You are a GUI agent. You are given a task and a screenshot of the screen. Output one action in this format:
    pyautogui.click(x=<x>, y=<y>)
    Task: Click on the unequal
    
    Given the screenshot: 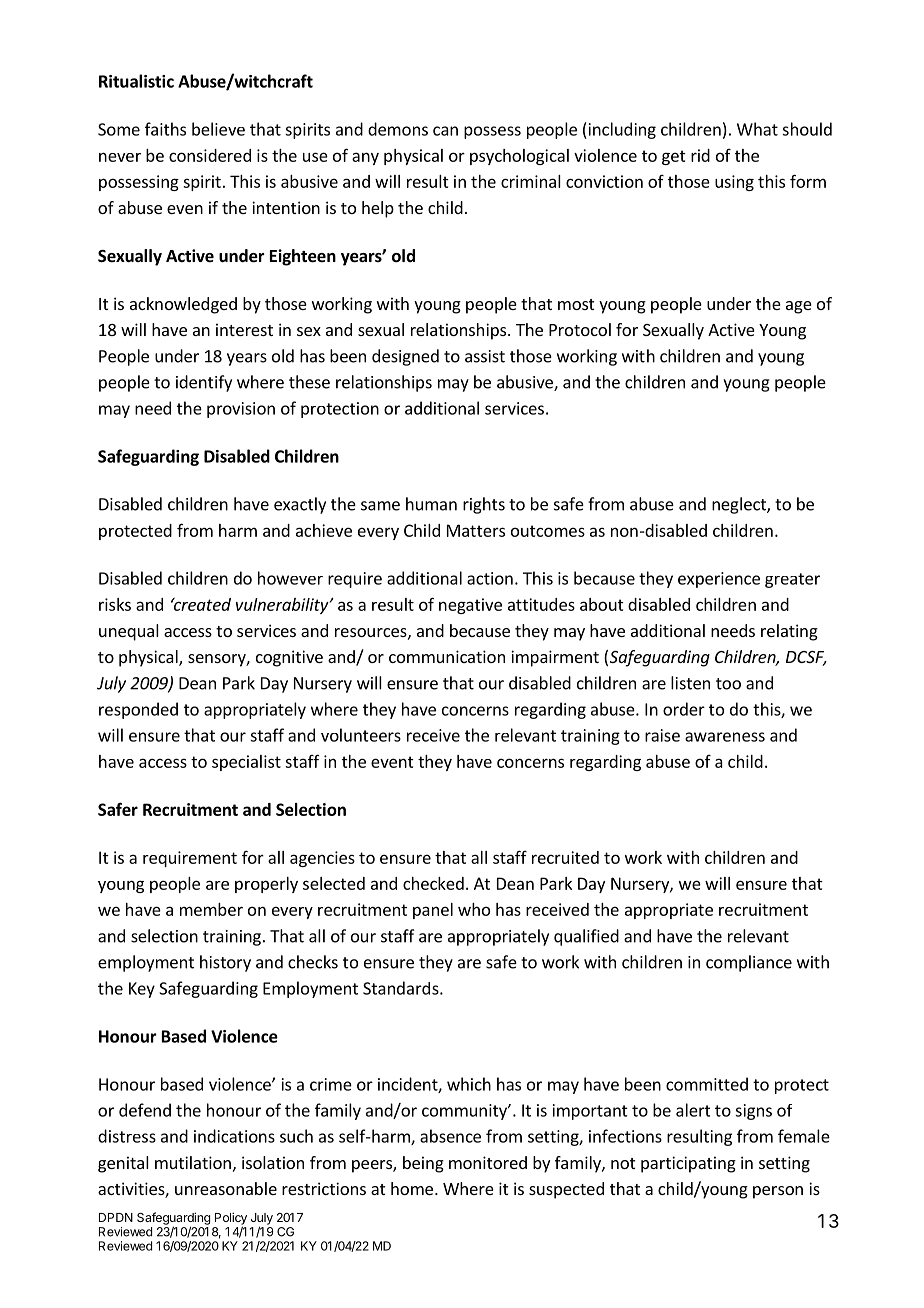 What is the action you would take?
    pyautogui.click(x=129, y=632)
